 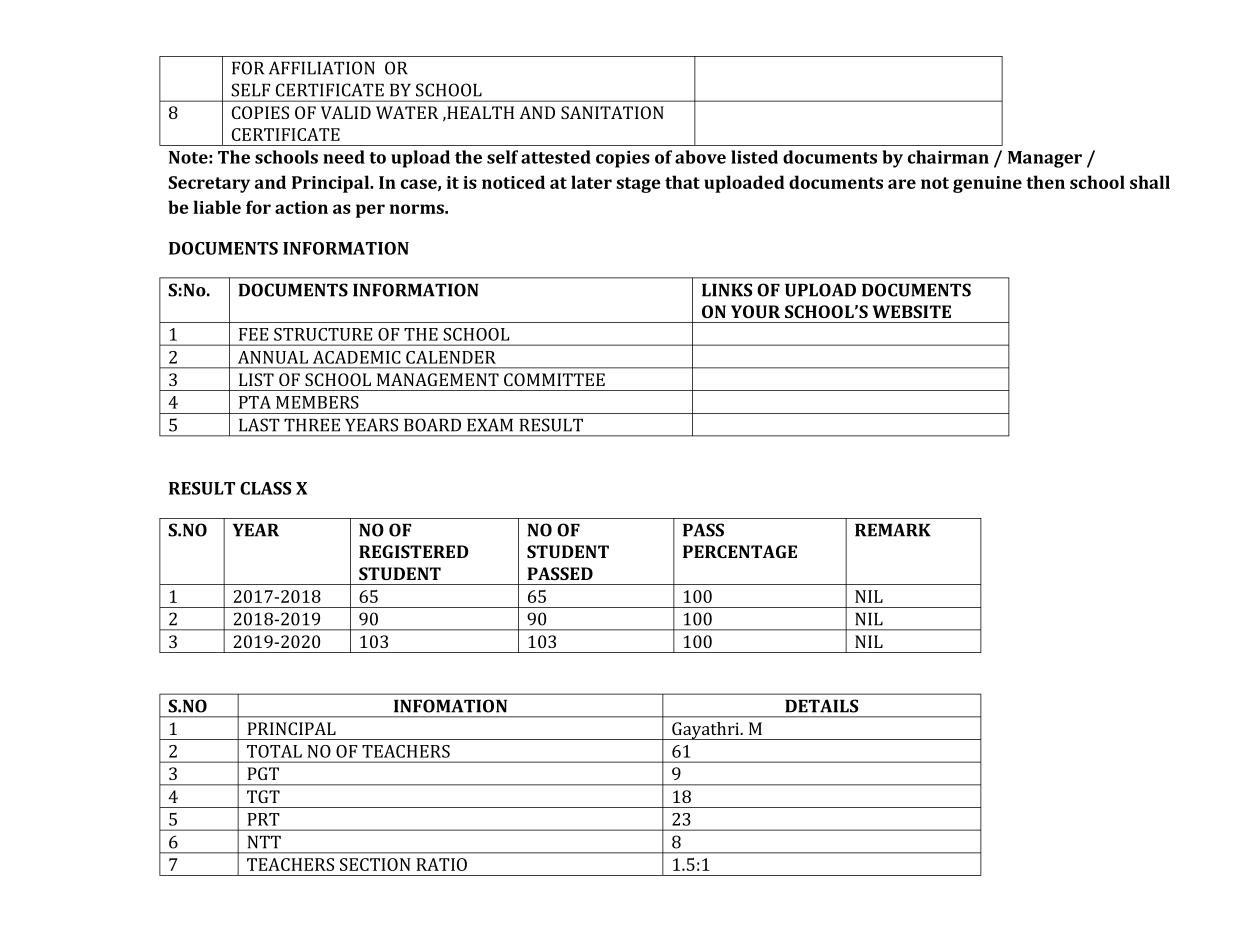 What do you see at coordinates (264, 842) in the page?
I see `NTT` at bounding box center [264, 842].
